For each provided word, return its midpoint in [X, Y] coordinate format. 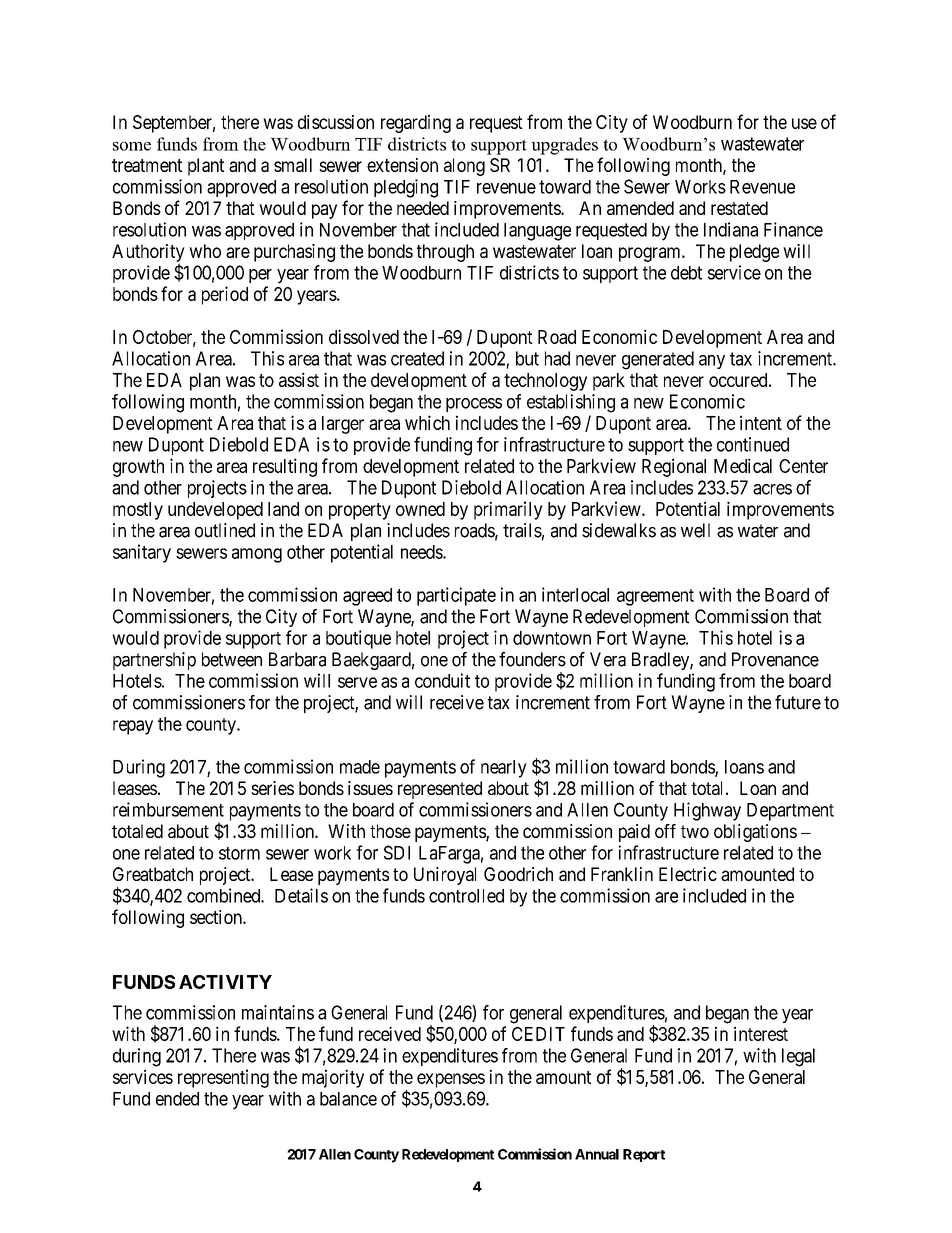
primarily [508, 510]
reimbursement [168, 809]
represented [440, 790]
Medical [743, 465]
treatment [147, 165]
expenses [451, 1080]
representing [223, 1078]
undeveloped [215, 511]
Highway [707, 811]
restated [739, 208]
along [464, 167]
